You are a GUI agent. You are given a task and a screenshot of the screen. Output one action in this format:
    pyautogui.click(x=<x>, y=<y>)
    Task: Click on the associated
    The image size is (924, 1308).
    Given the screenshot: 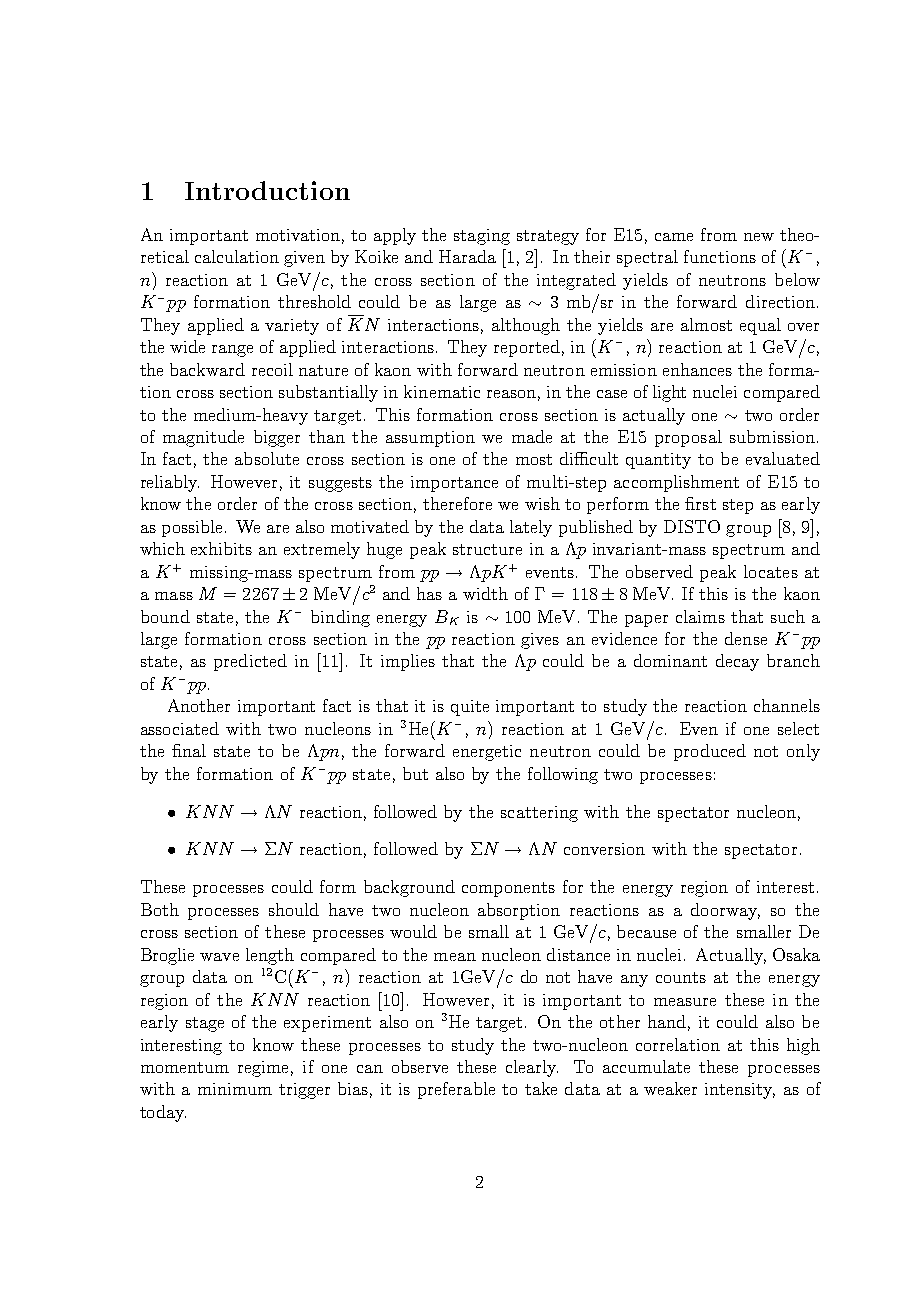 What is the action you would take?
    pyautogui.click(x=180, y=728)
